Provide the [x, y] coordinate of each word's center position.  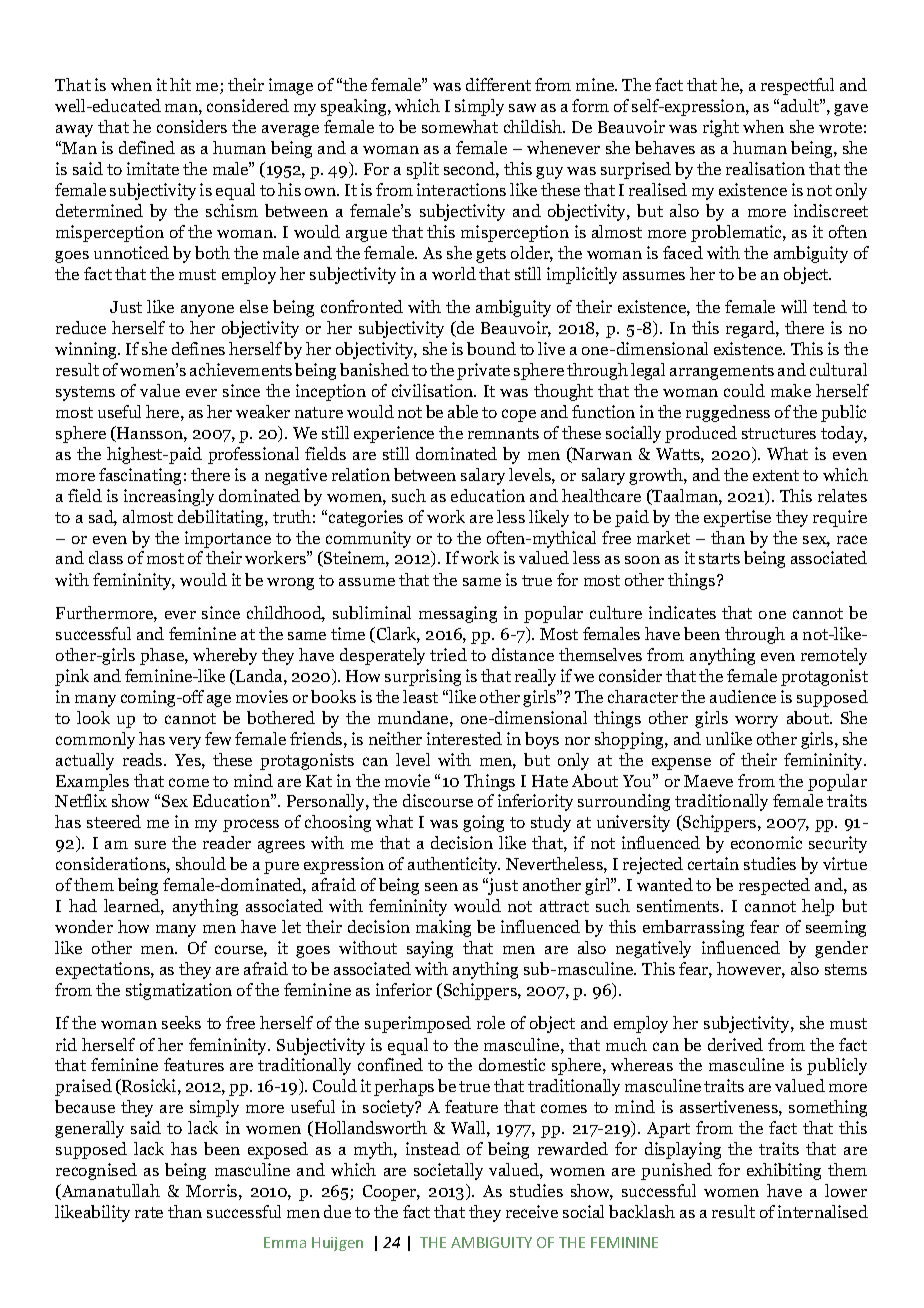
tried [448, 654]
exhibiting [784, 1171]
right [721, 128]
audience [743, 696]
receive [532, 1211]
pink [72, 677]
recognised [96, 1171]
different [498, 84]
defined [147, 147]
